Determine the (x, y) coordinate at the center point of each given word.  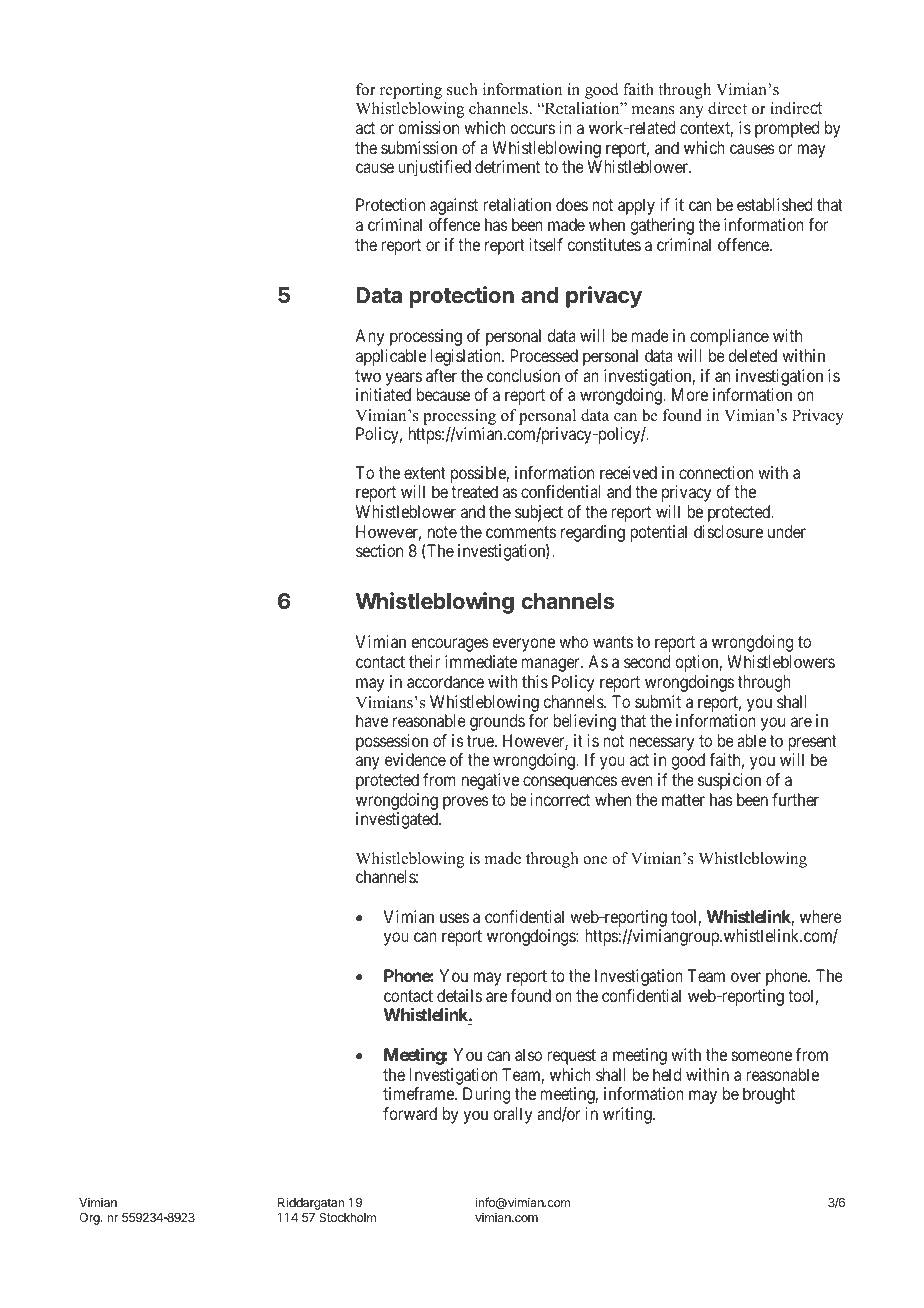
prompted (787, 129)
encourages (450, 645)
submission (419, 147)
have (372, 720)
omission (428, 127)
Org (90, 1219)
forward (410, 1113)
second (647, 661)
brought (769, 1095)
